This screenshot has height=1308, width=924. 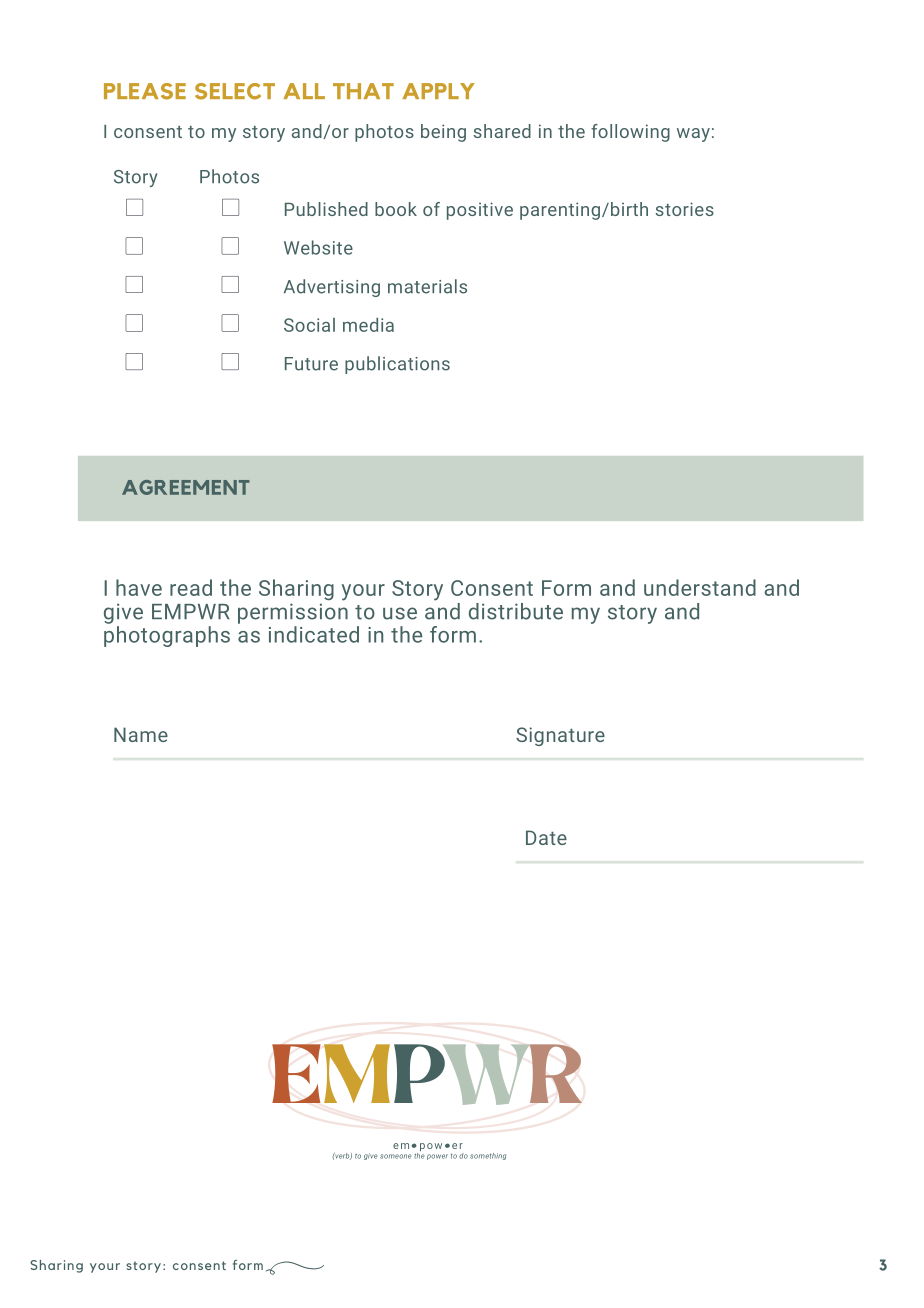 I want to click on following, so click(x=630, y=133).
